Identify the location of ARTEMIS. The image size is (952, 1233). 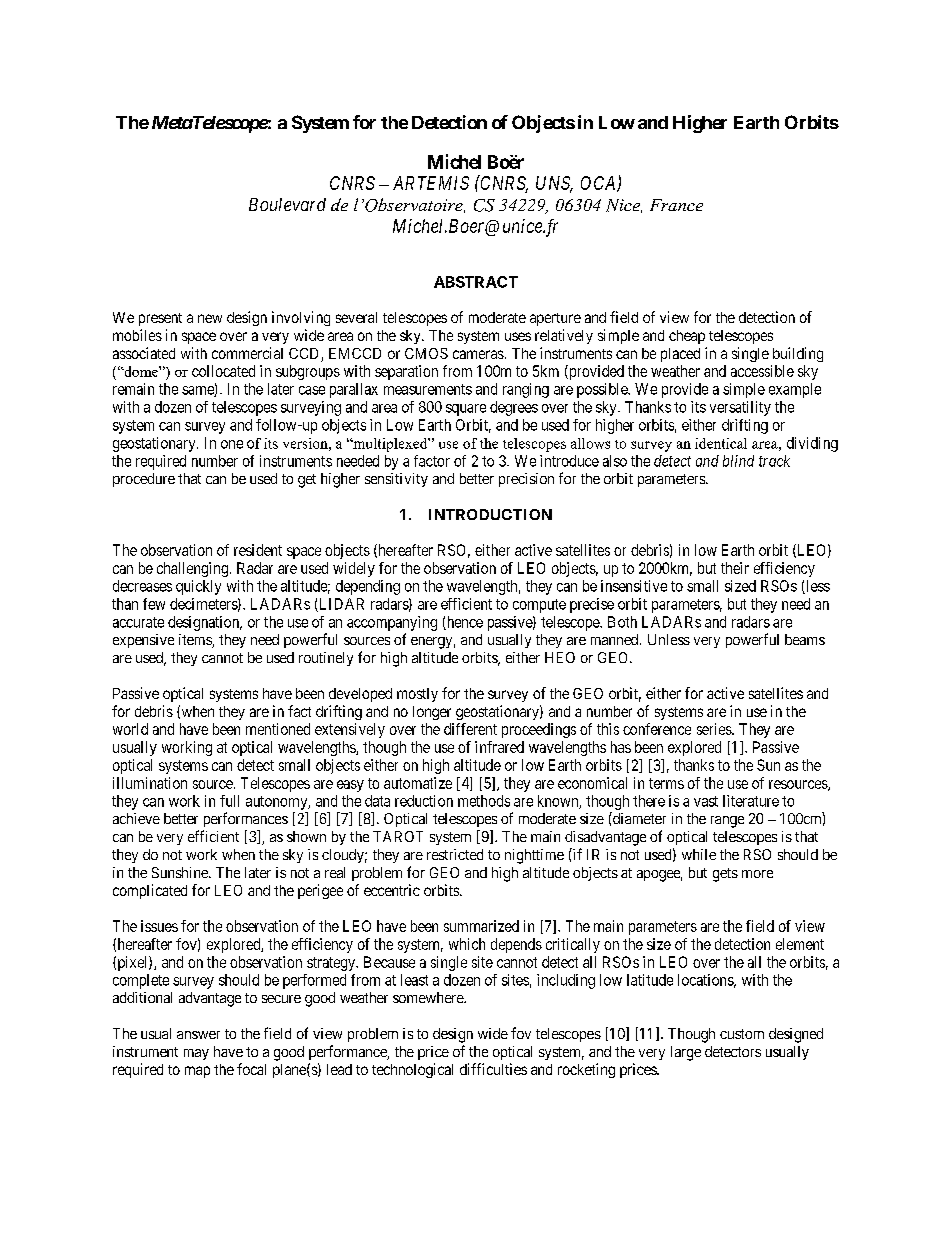
(431, 183).
